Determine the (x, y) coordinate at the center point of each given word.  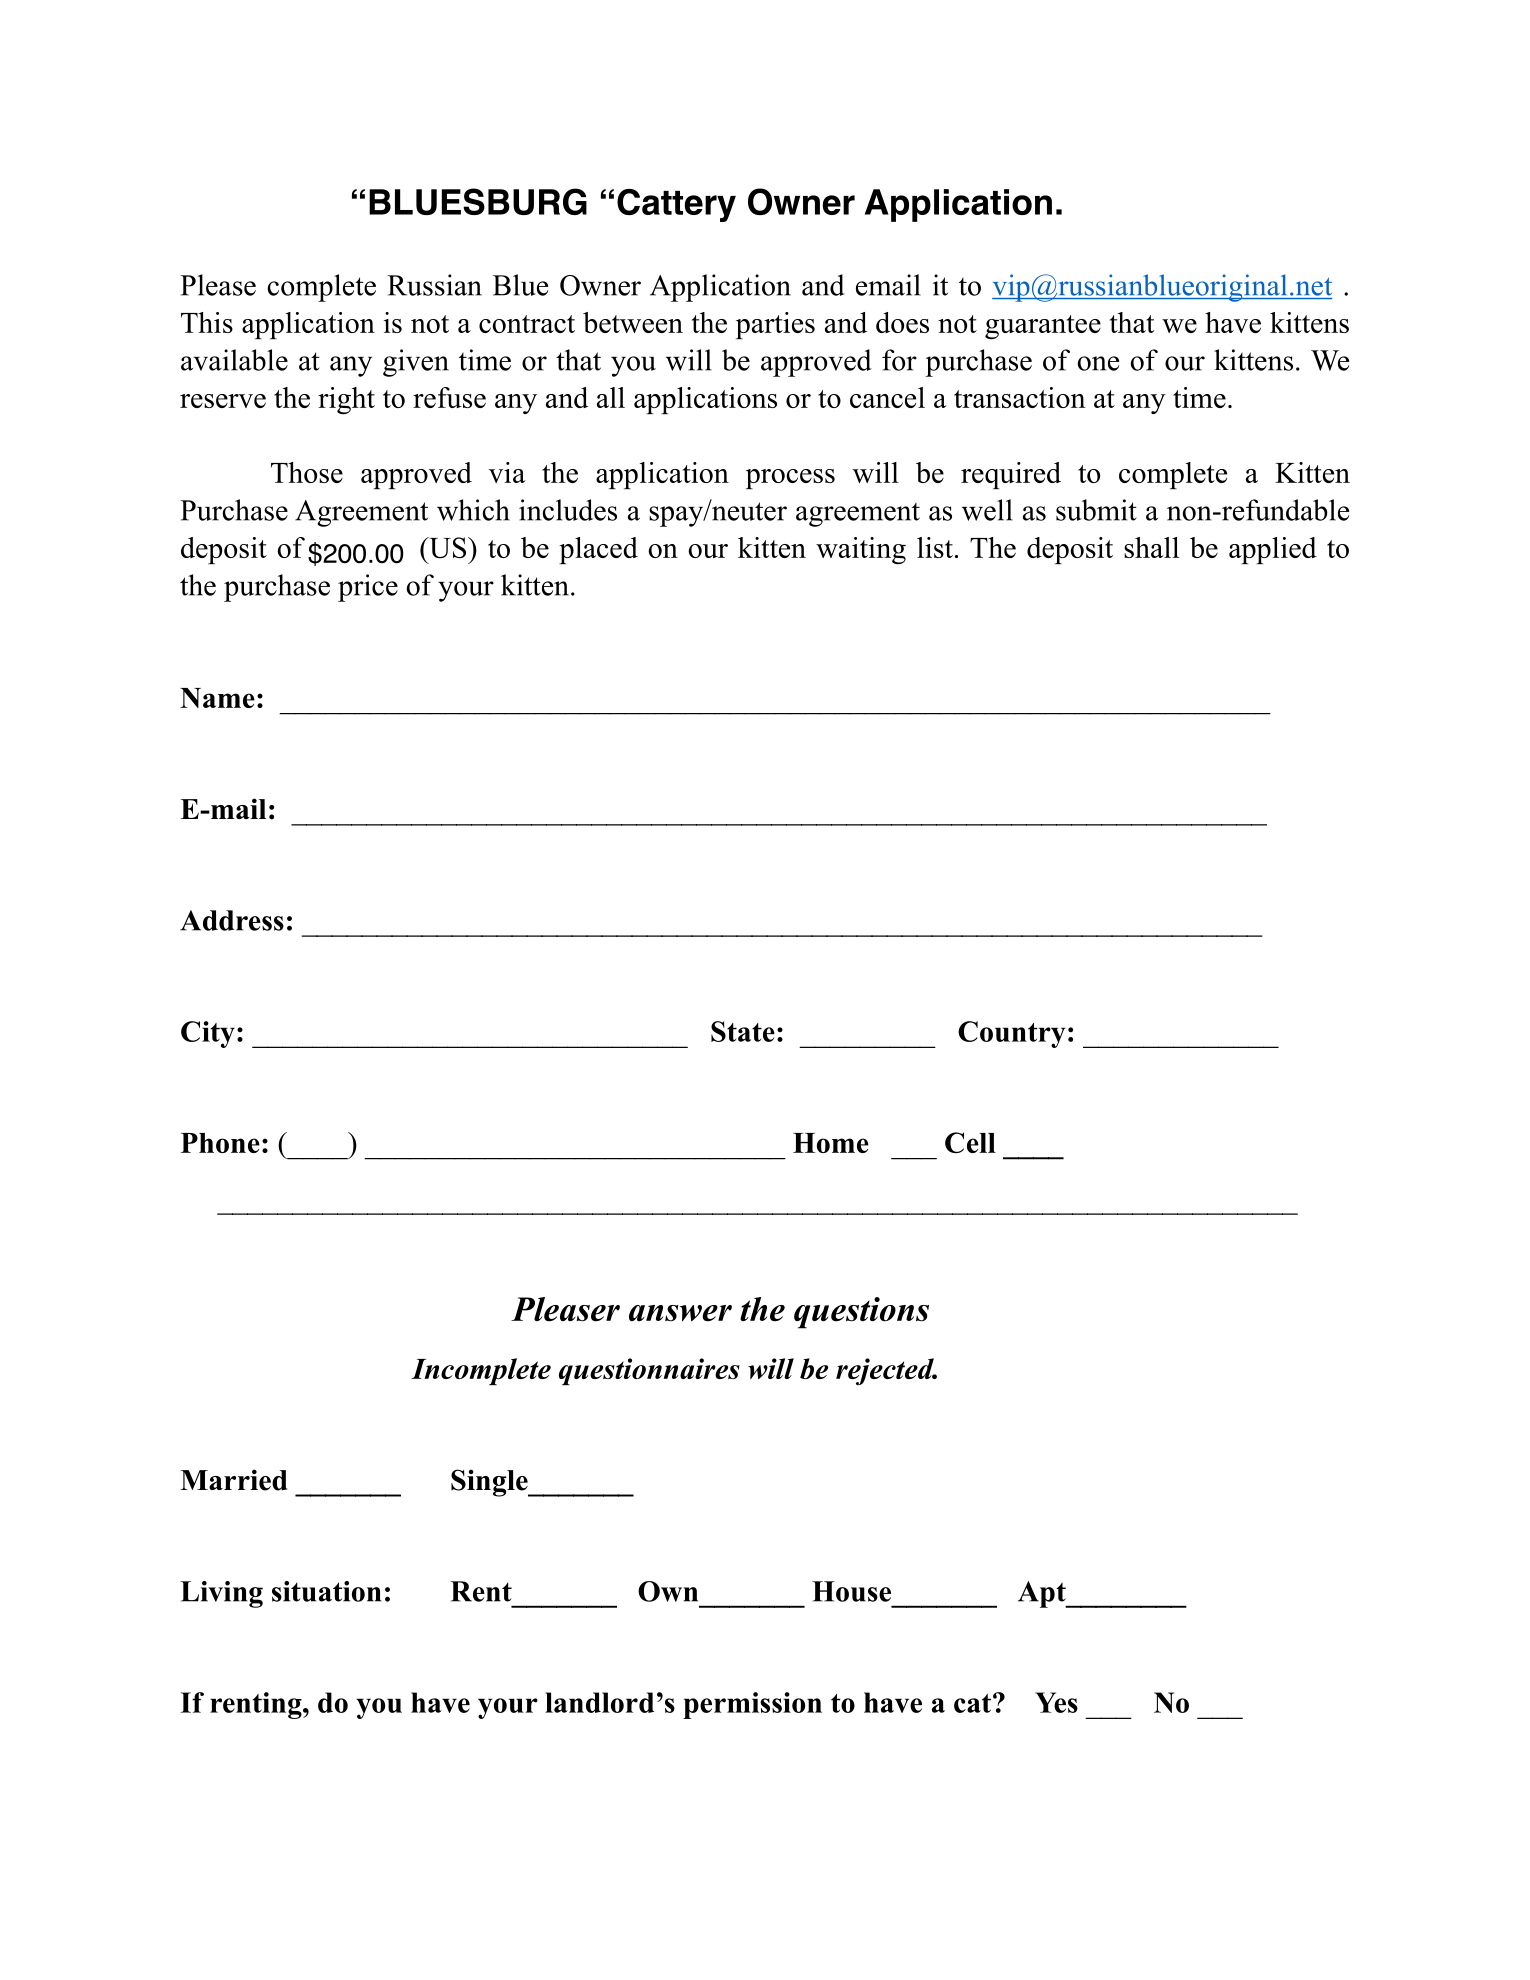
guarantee (1043, 327)
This (207, 322)
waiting (861, 551)
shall (1151, 547)
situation (327, 1591)
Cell (970, 1142)
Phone (220, 1143)
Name (217, 698)
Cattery (676, 205)
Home (831, 1143)
